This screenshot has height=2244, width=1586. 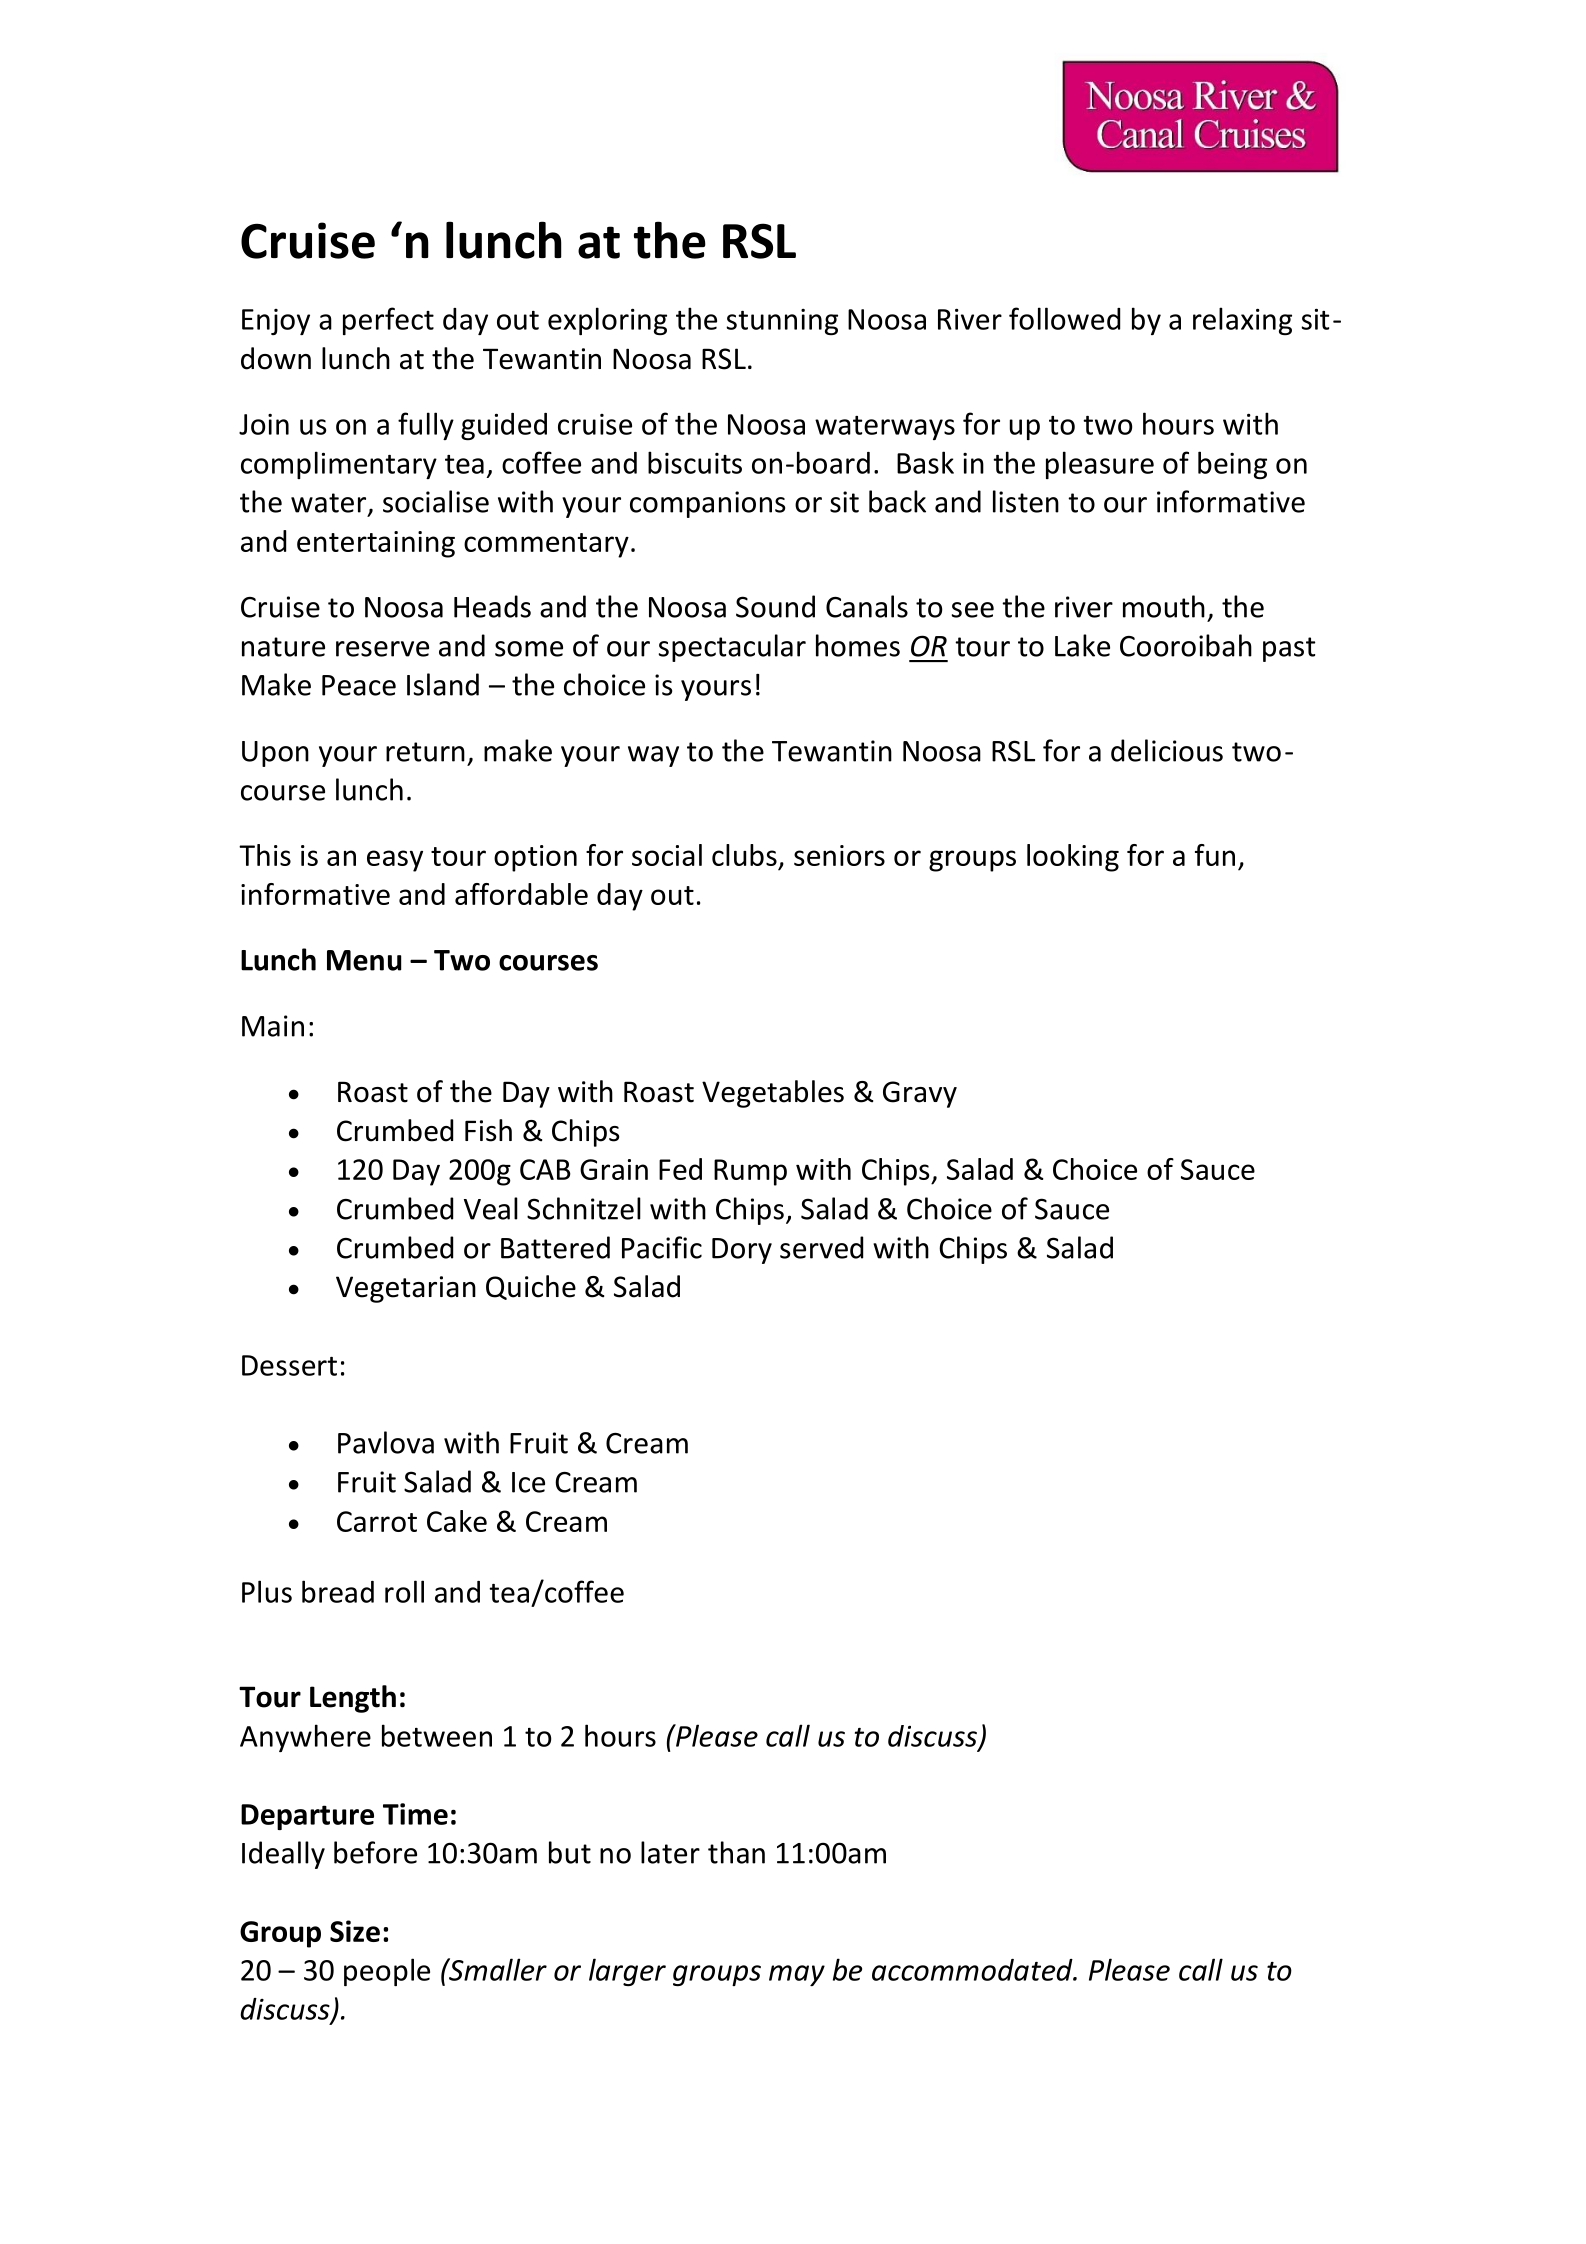 I want to click on fun, so click(x=1215, y=855).
